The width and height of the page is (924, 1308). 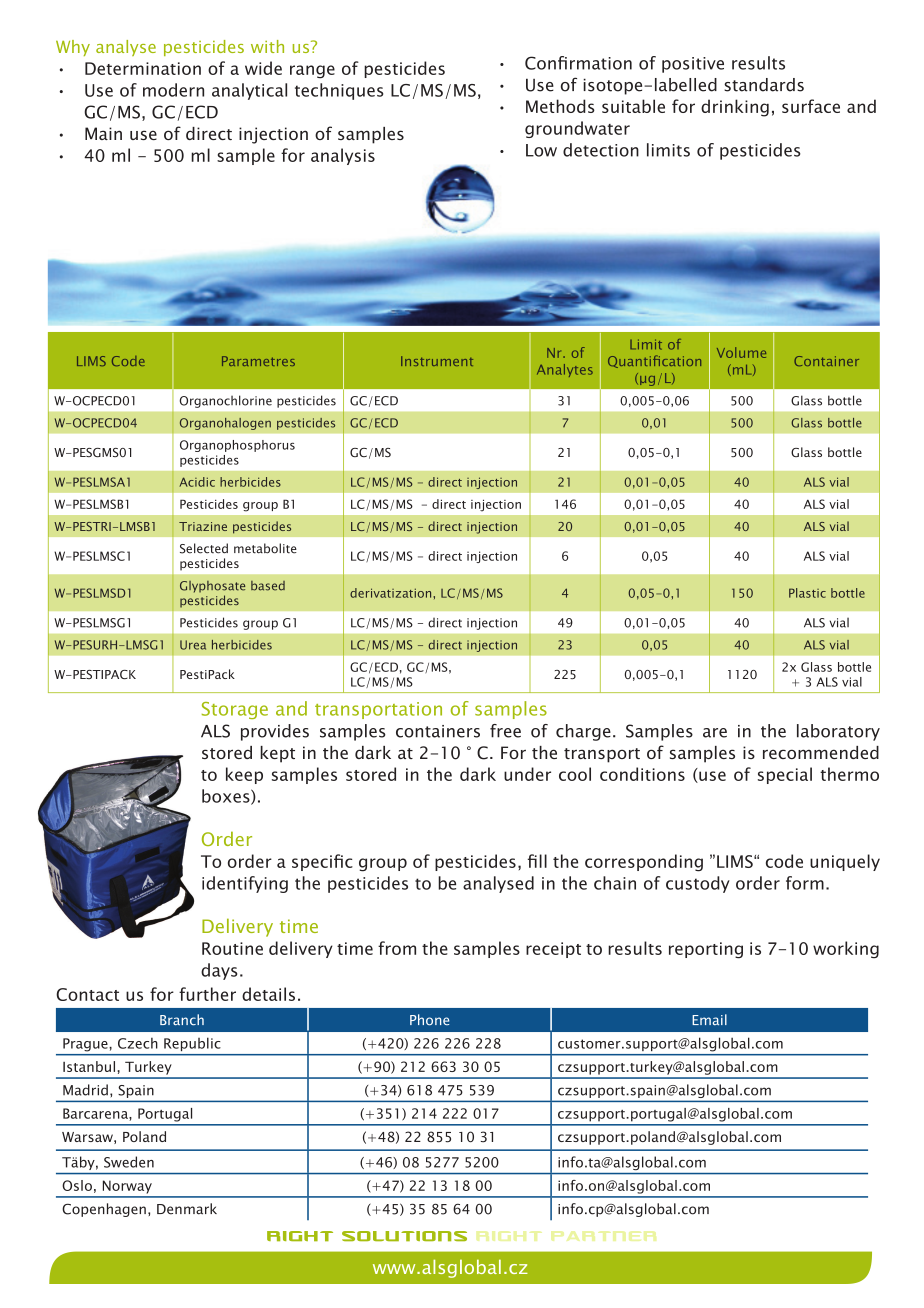 What do you see at coordinates (764, 85) in the page?
I see `standards` at bounding box center [764, 85].
